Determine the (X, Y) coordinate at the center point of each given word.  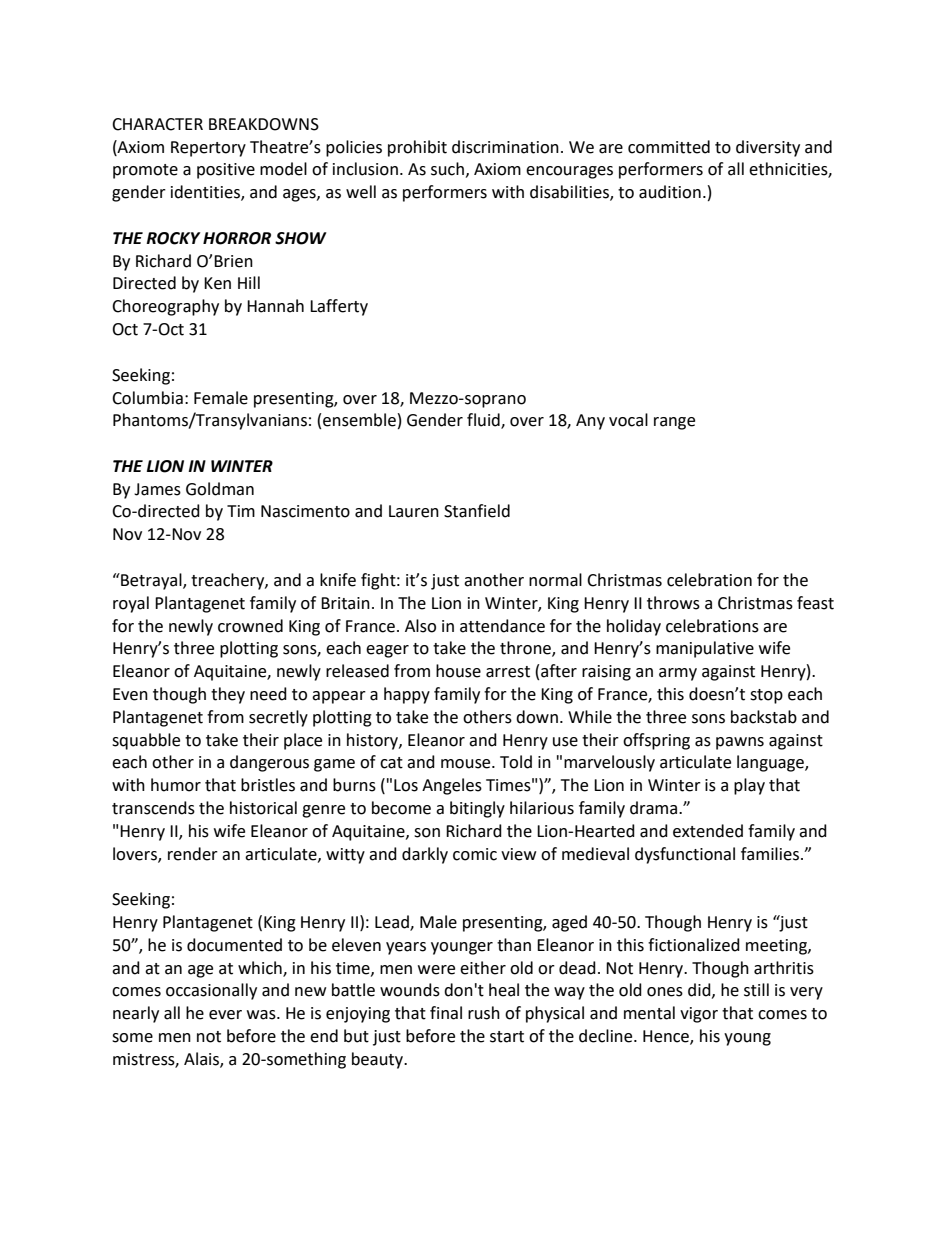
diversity (768, 148)
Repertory (208, 149)
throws (673, 603)
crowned (250, 626)
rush (484, 1013)
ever (225, 1015)
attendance (502, 626)
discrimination (505, 147)
